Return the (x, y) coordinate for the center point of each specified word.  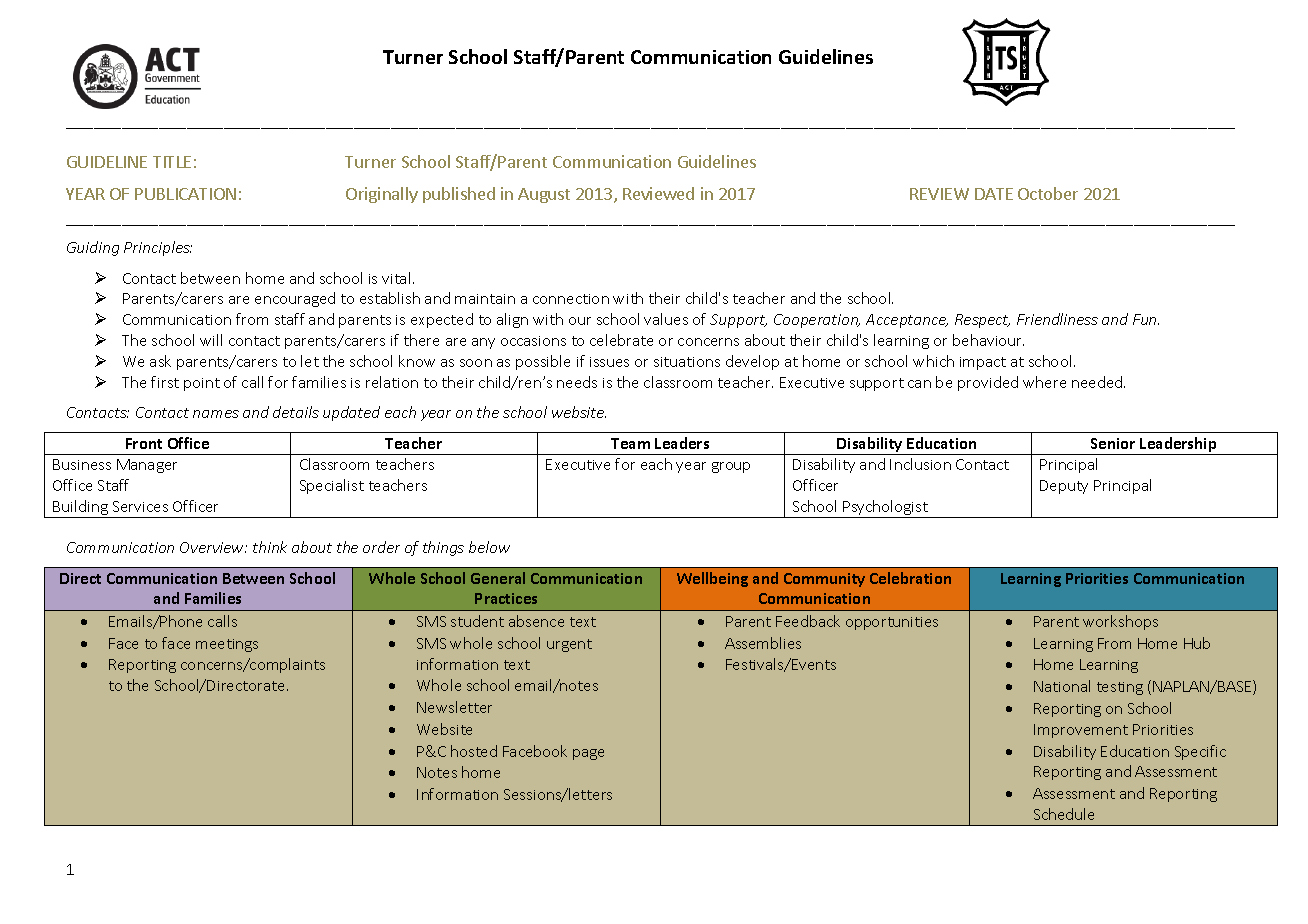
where (1044, 382)
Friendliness (1057, 319)
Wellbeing (712, 579)
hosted (474, 751)
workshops (1120, 622)
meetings (227, 645)
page (588, 754)
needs (577, 382)
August (544, 195)
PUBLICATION (185, 194)
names (216, 414)
